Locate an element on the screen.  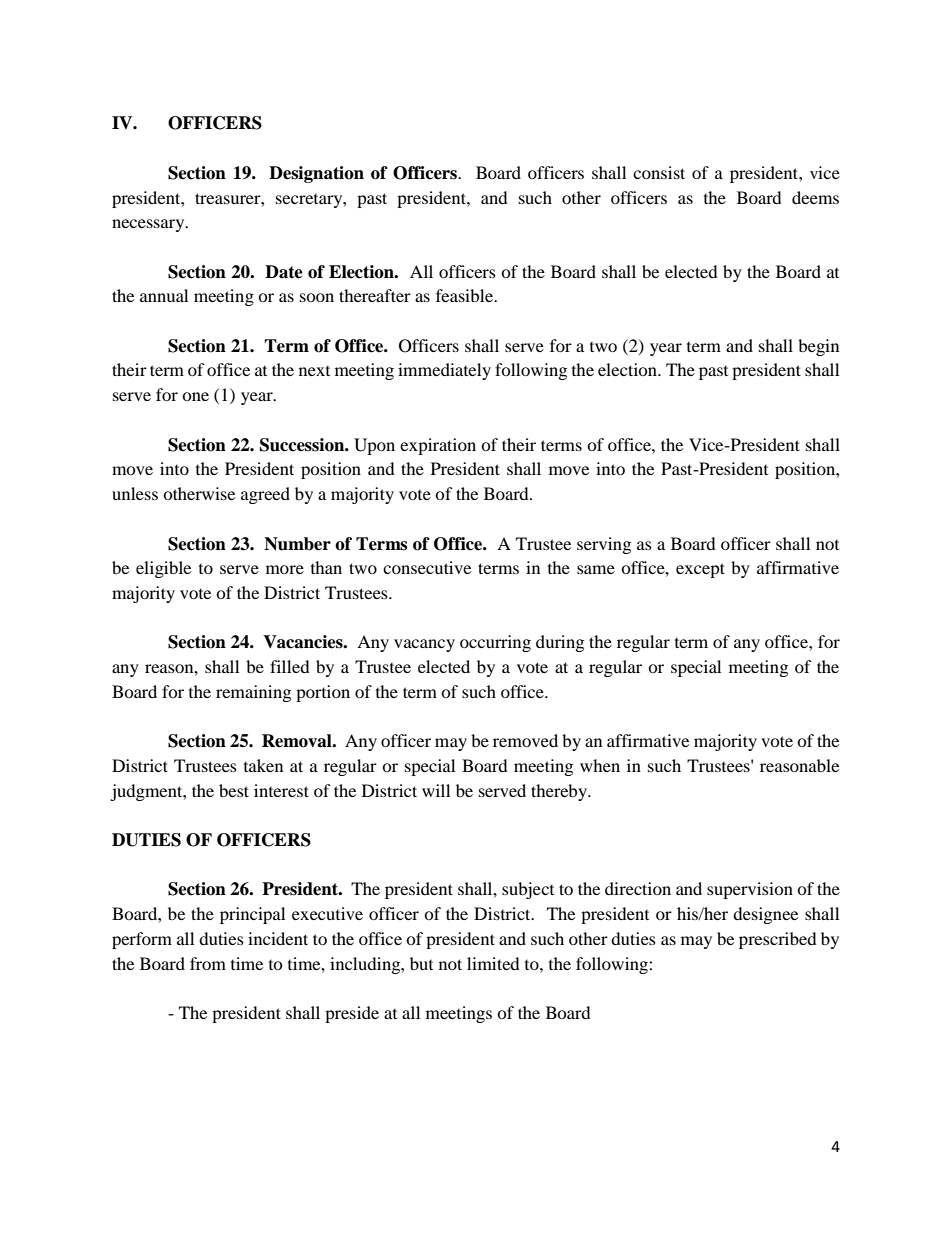
occurring is located at coordinates (495, 643).
